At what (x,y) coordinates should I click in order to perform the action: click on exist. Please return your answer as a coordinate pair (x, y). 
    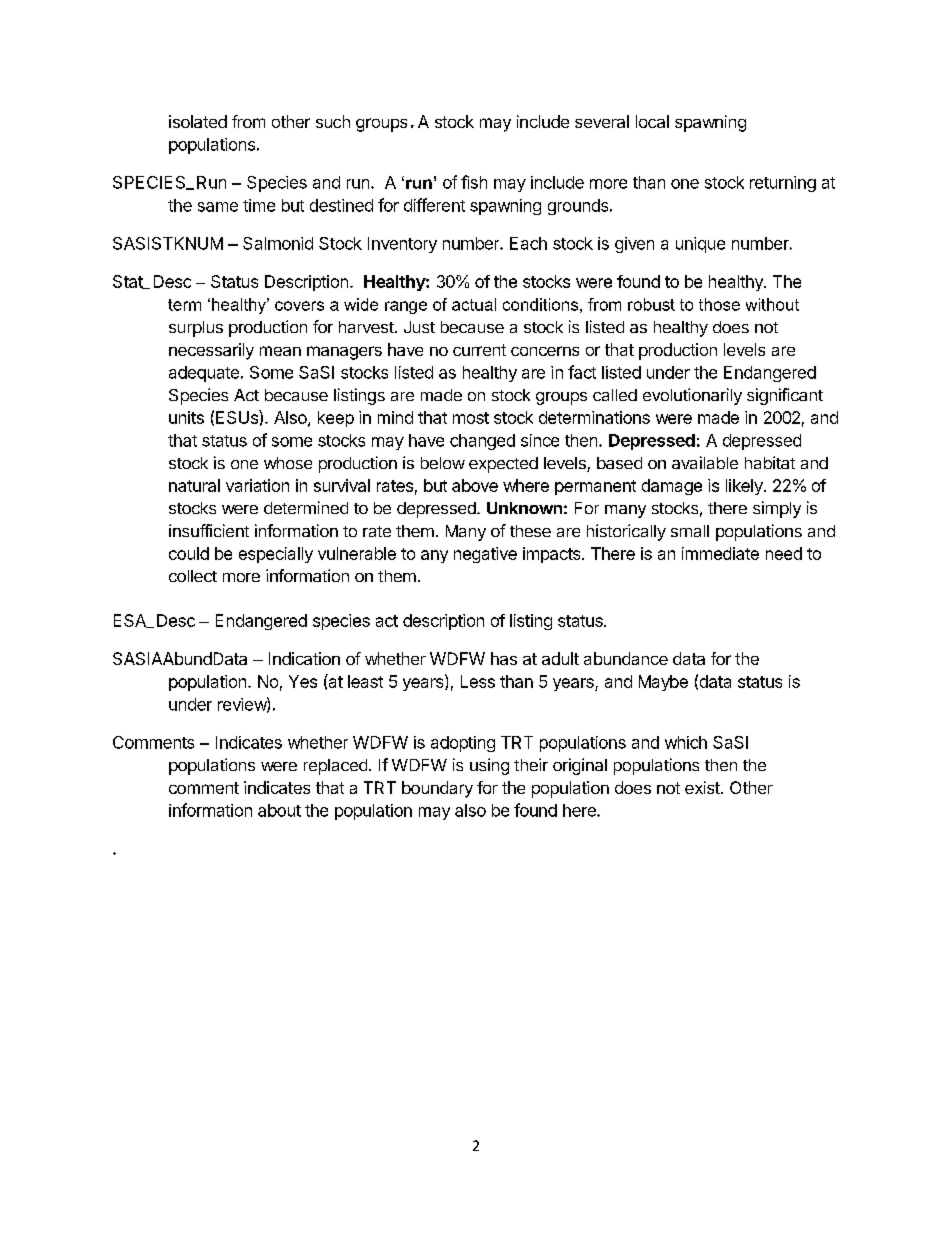
    Looking at the image, I should click on (703, 787).
